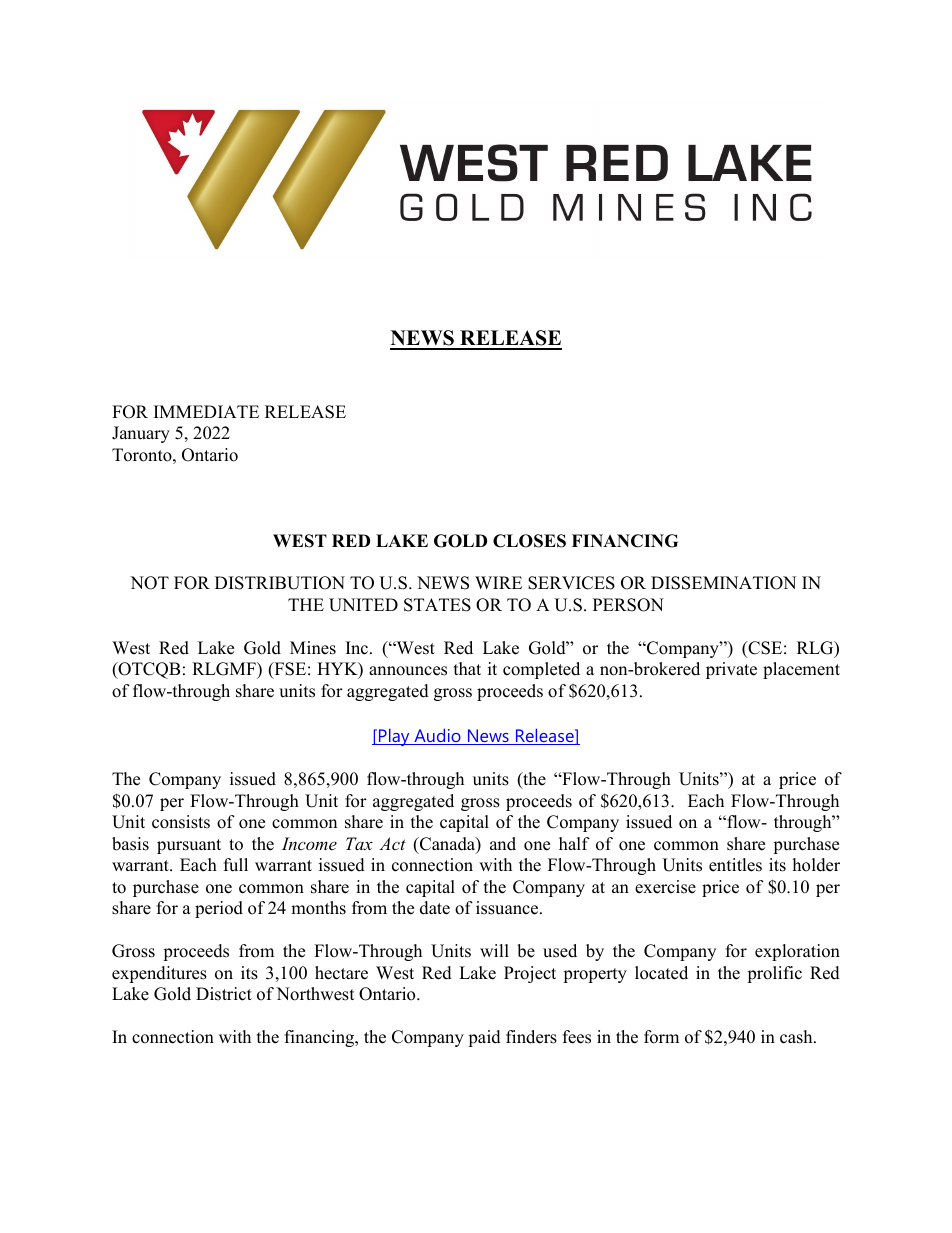  What do you see at coordinates (484, 1038) in the screenshot?
I see `paid` at bounding box center [484, 1038].
